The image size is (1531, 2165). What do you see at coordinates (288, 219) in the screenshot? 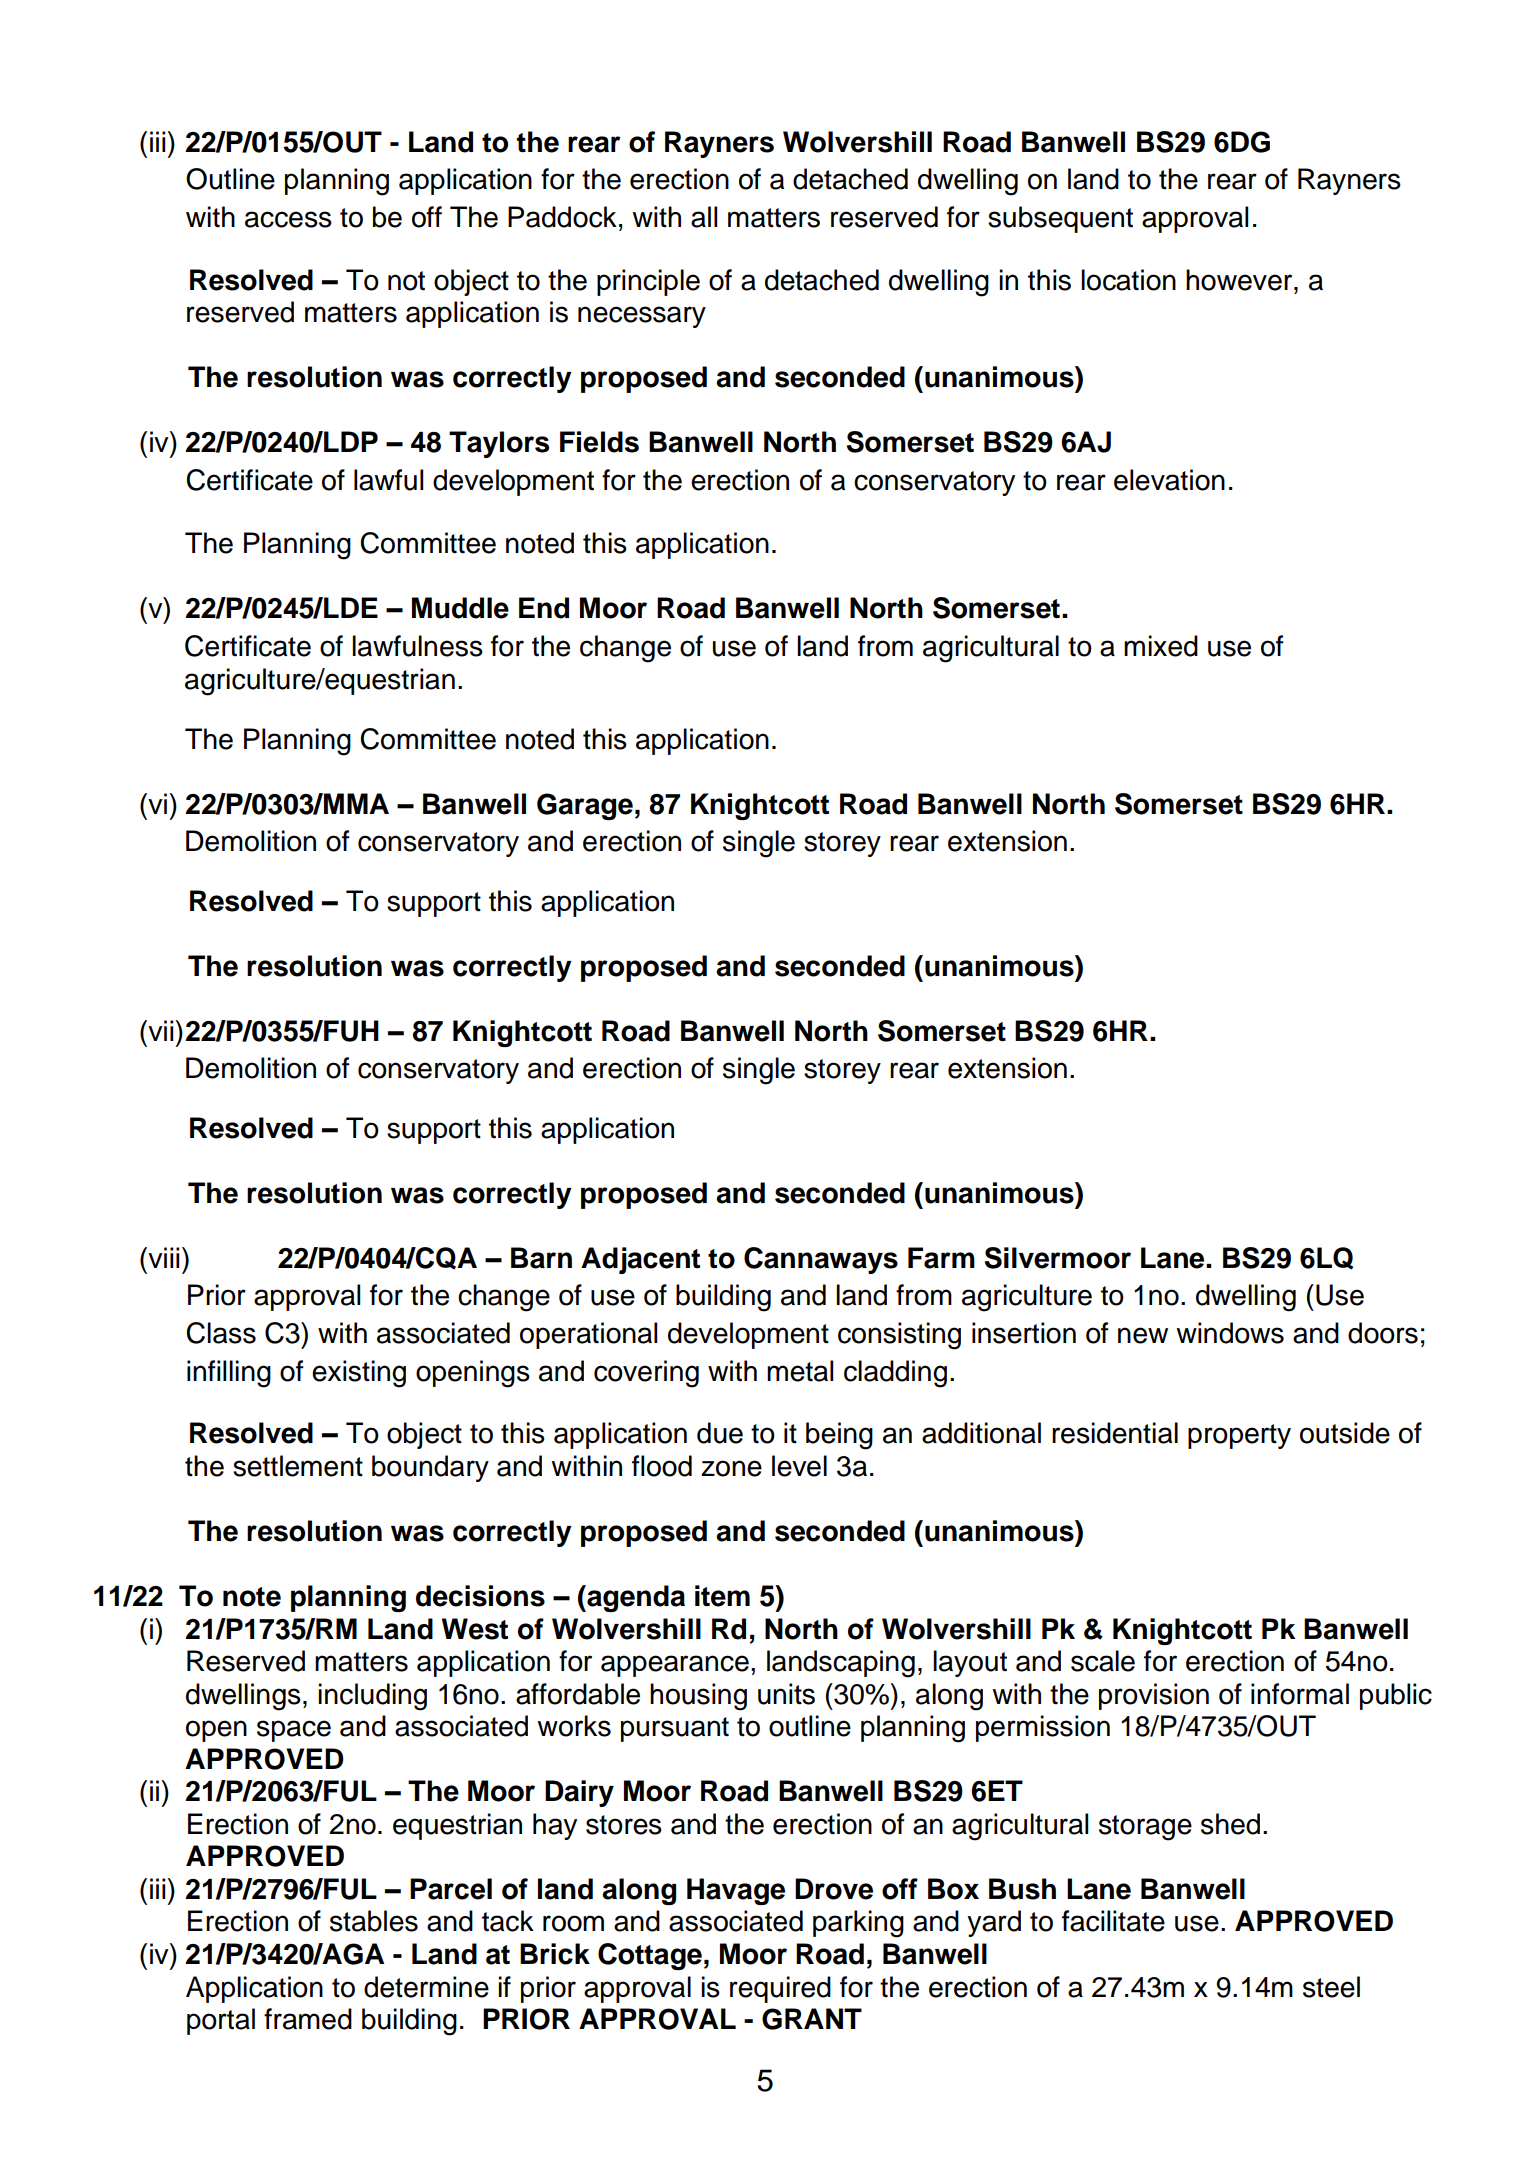
I see `access` at bounding box center [288, 219].
